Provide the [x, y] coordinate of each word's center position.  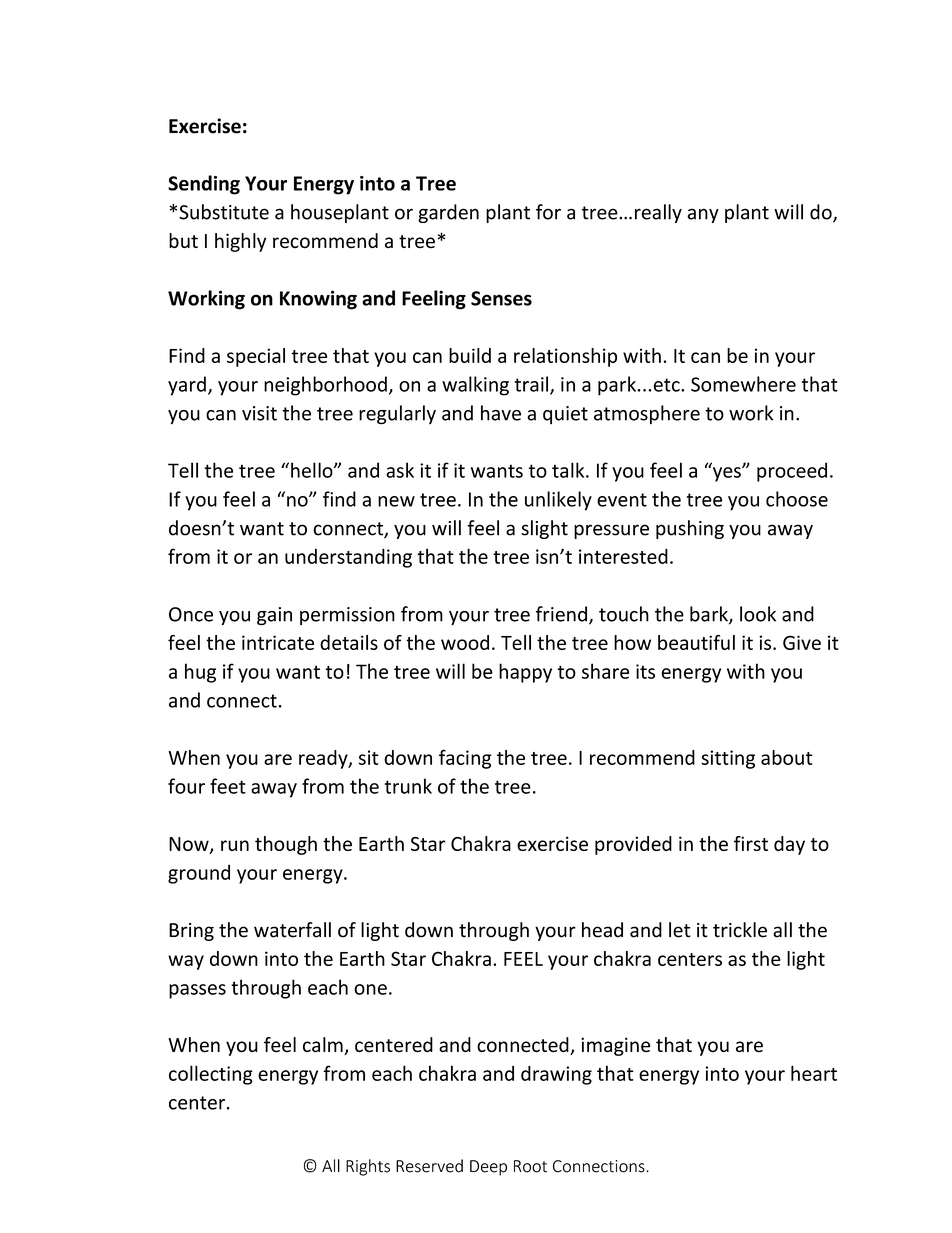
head [602, 930]
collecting [211, 1075]
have [501, 413]
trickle [740, 930]
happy [525, 673]
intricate [278, 642]
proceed [792, 472]
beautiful [696, 642]
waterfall [292, 930]
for [548, 212]
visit [259, 413]
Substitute [224, 212]
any [703, 215]
